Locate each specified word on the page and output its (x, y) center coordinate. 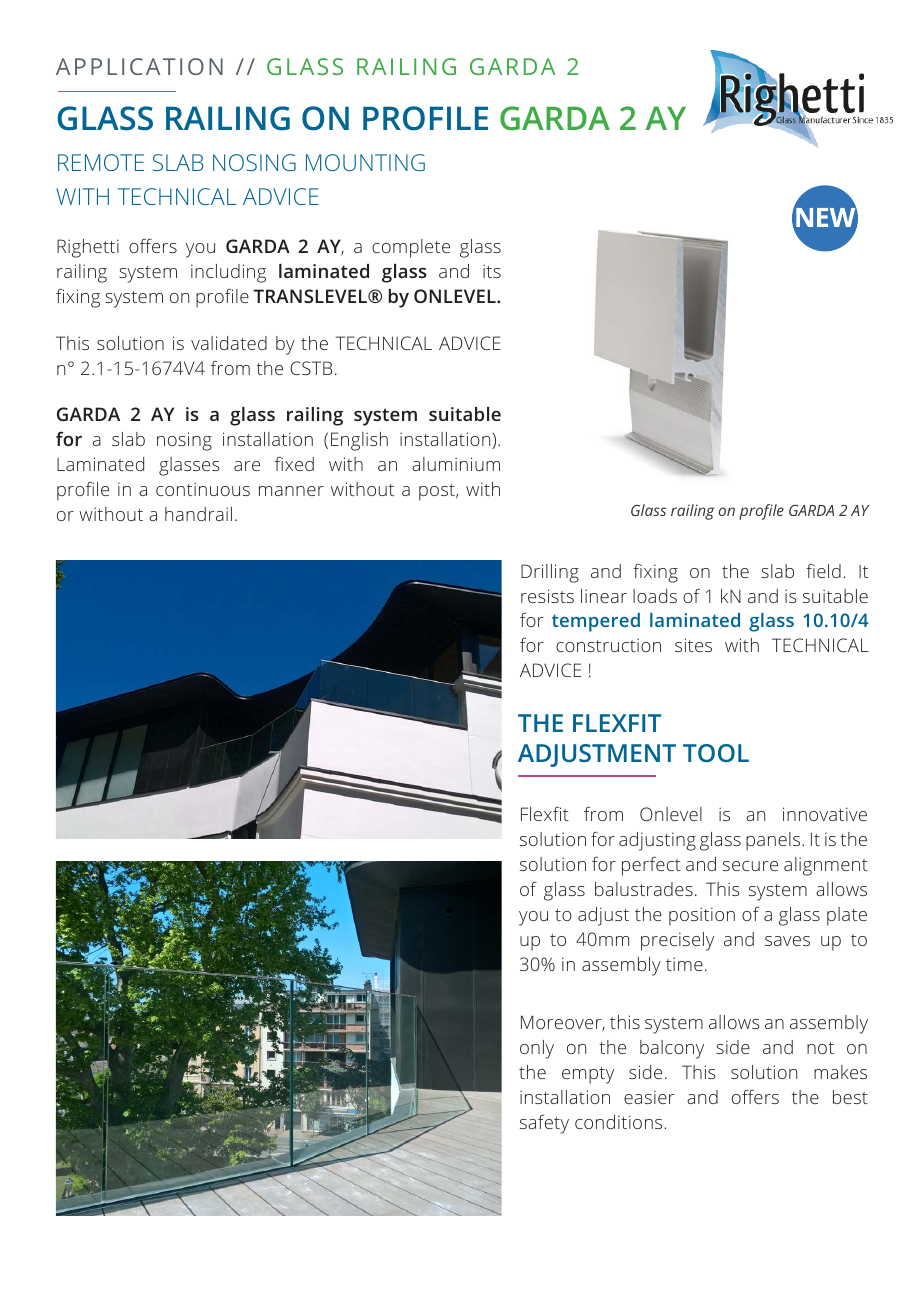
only (537, 1049)
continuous (203, 489)
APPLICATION (139, 66)
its (492, 271)
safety (544, 1124)
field (823, 571)
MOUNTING (365, 162)
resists (547, 596)
